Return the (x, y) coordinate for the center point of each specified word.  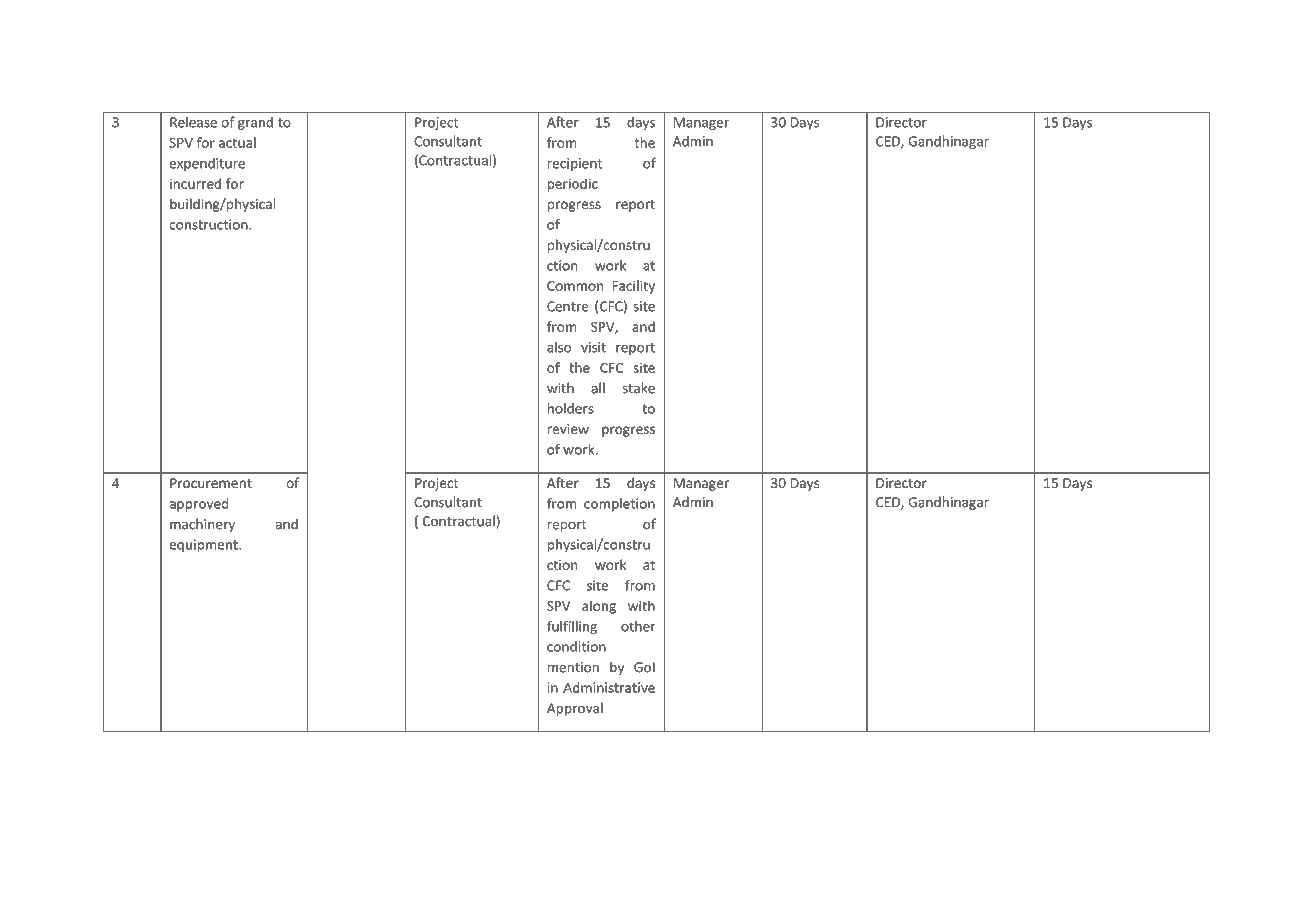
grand (255, 123)
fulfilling (572, 627)
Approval (575, 709)
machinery (202, 525)
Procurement (211, 483)
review (568, 429)
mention (573, 667)
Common (575, 286)
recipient (575, 164)
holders (571, 408)
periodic (573, 185)
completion (619, 505)
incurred (195, 183)
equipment (205, 546)
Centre (567, 306)
